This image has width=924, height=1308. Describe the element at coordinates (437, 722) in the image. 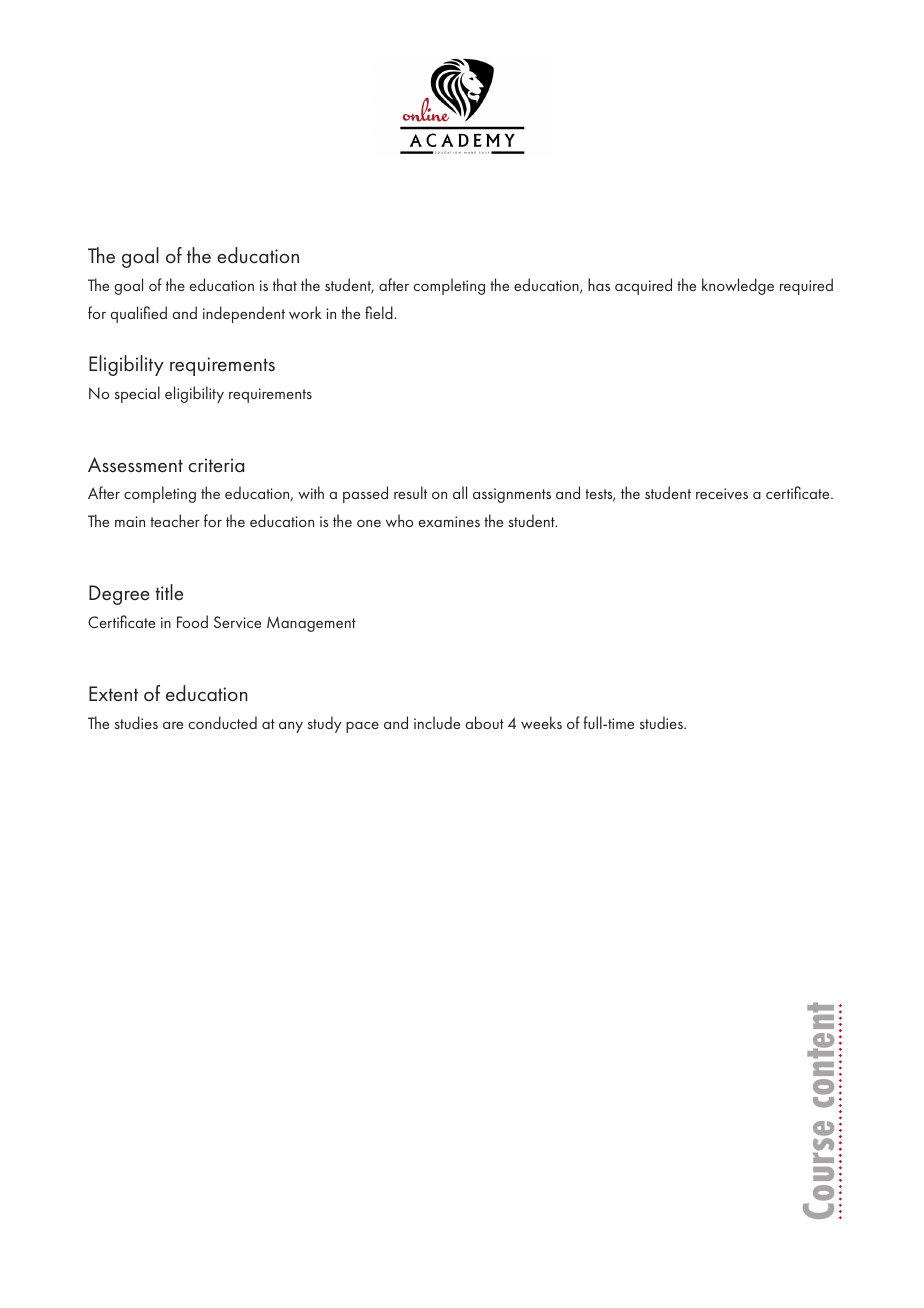

I see `include` at that location.
